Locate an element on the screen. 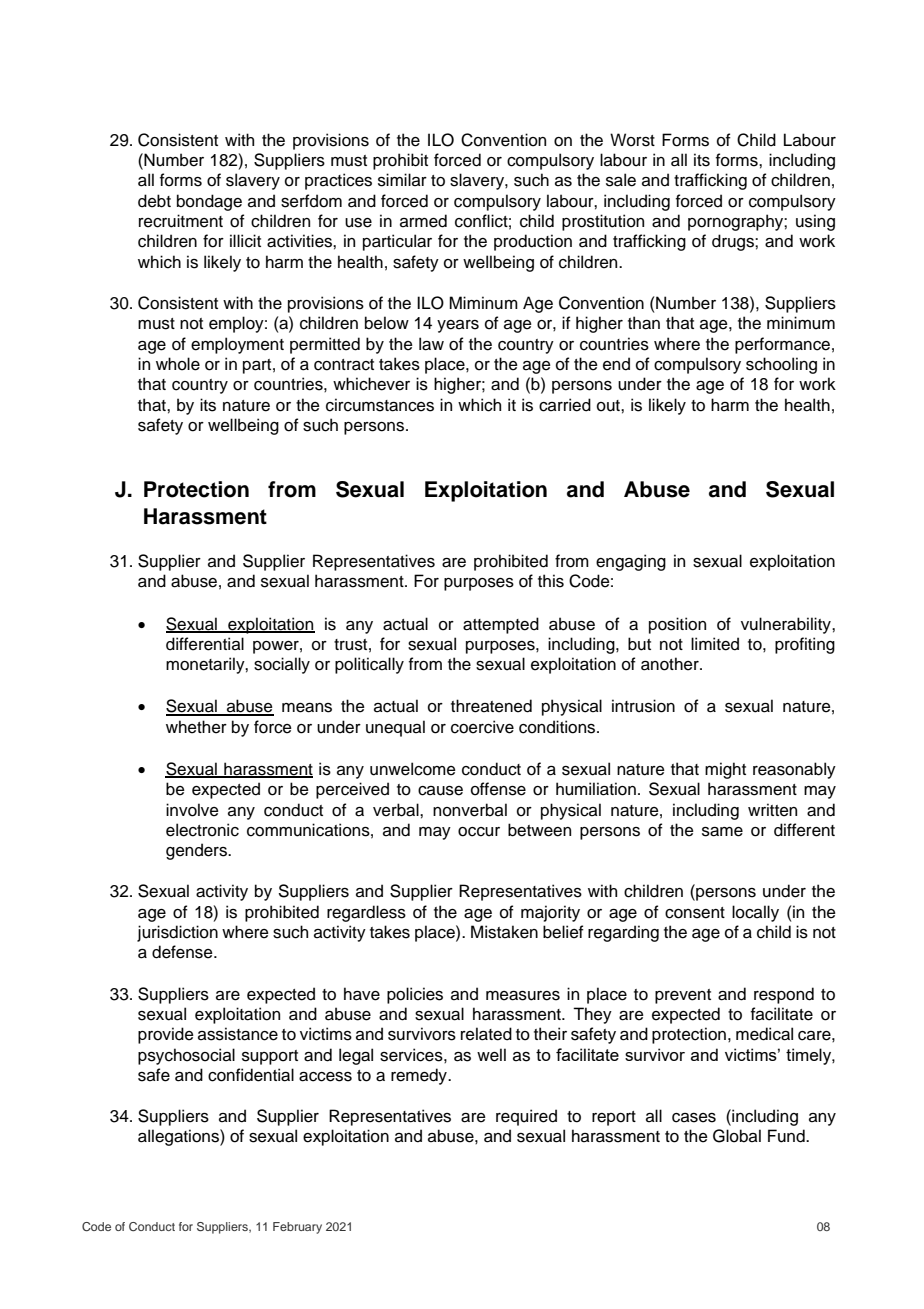  required is located at coordinates (526, 1117).
